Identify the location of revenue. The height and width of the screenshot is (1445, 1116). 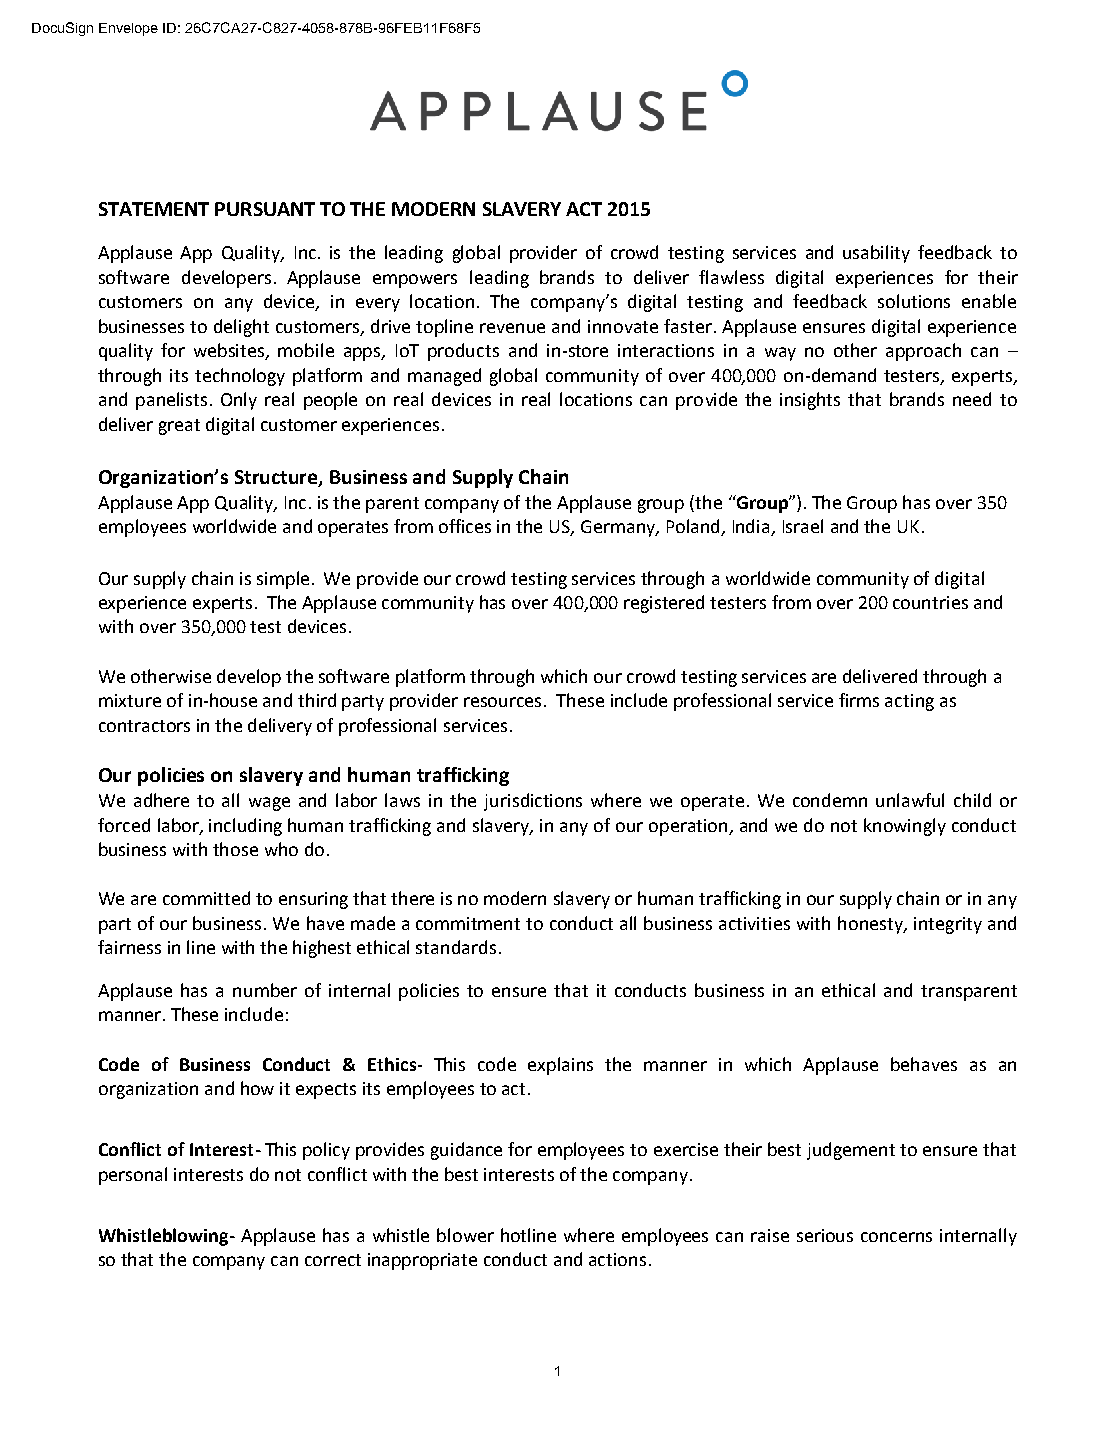
(512, 328).
